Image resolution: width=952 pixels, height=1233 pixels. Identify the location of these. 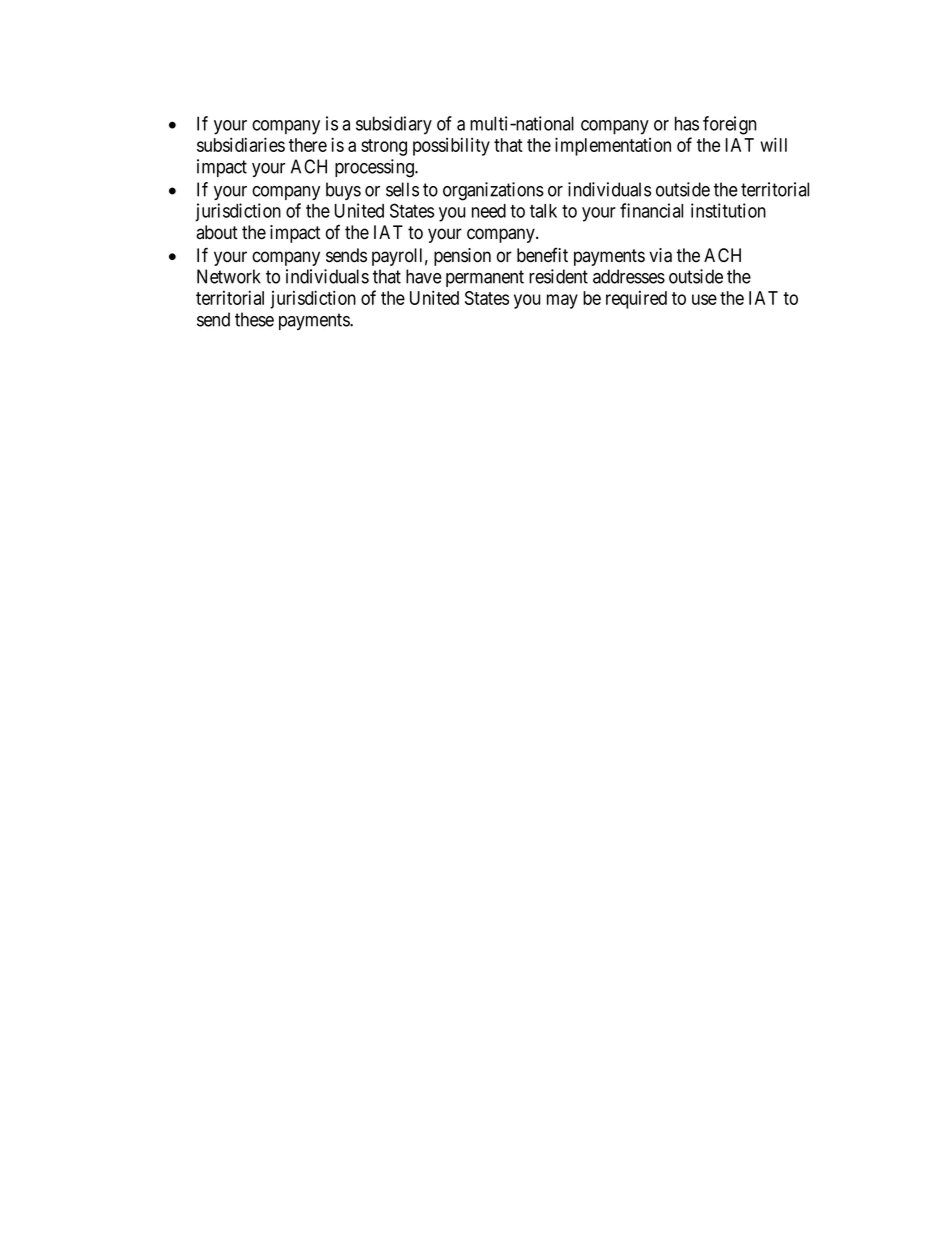
(254, 319).
